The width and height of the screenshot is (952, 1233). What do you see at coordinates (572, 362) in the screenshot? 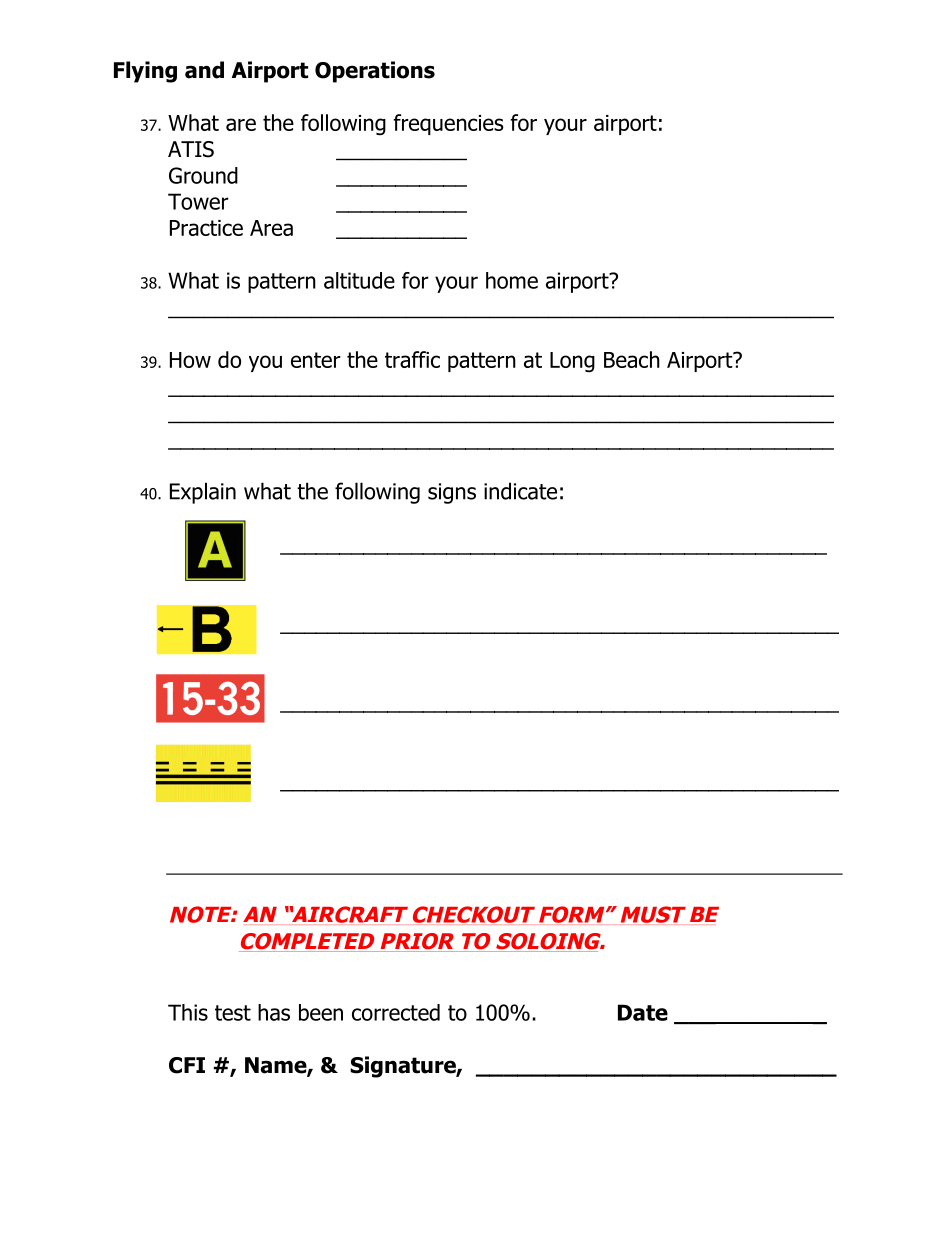
I see `Long` at bounding box center [572, 362].
